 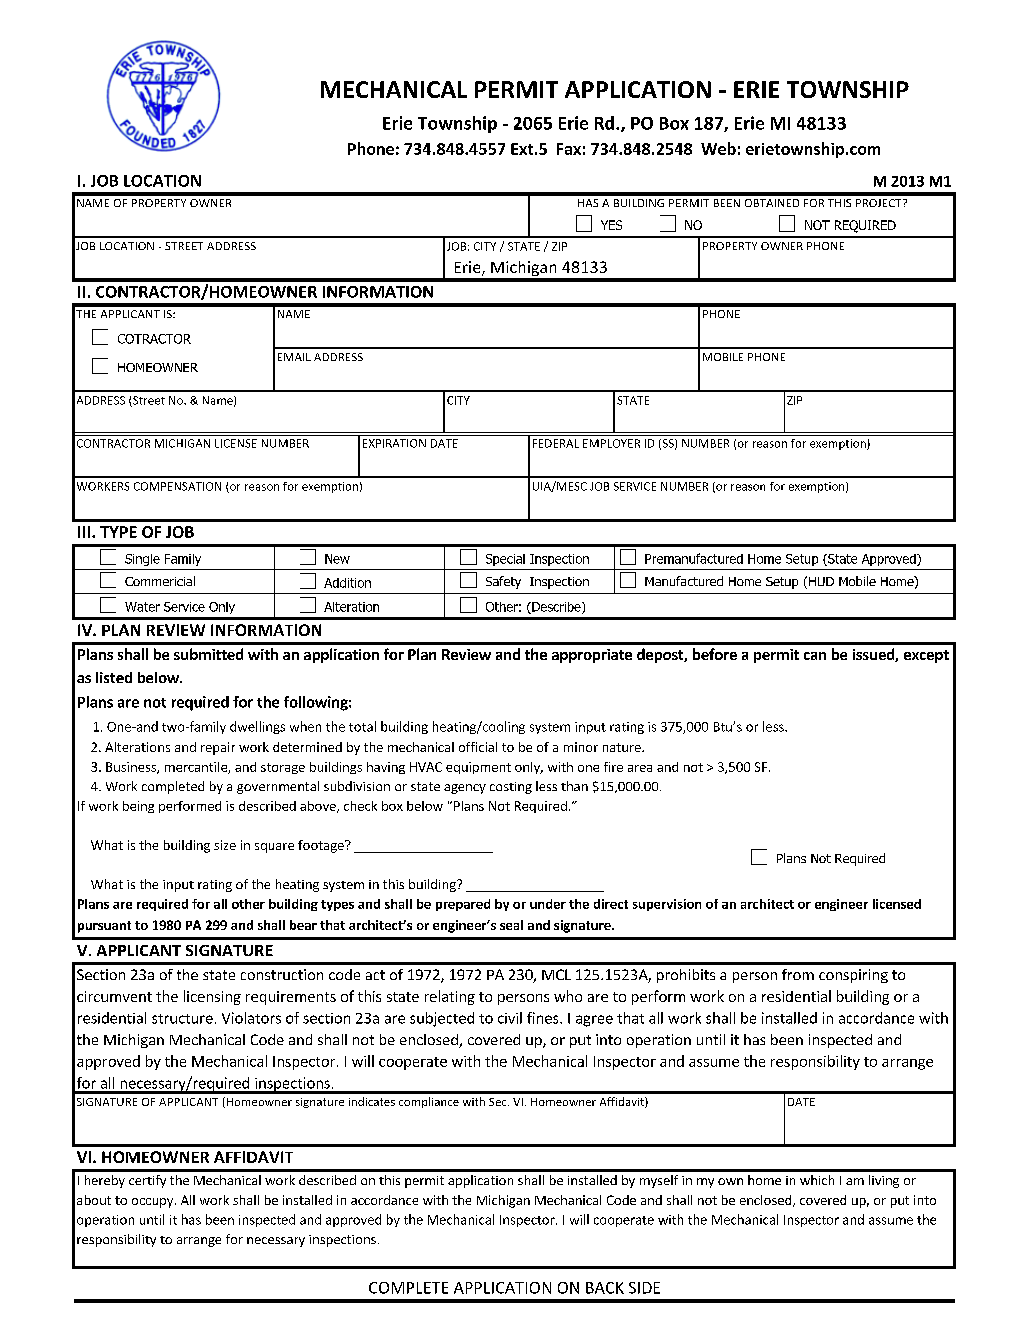 I want to click on except, so click(x=926, y=656).
